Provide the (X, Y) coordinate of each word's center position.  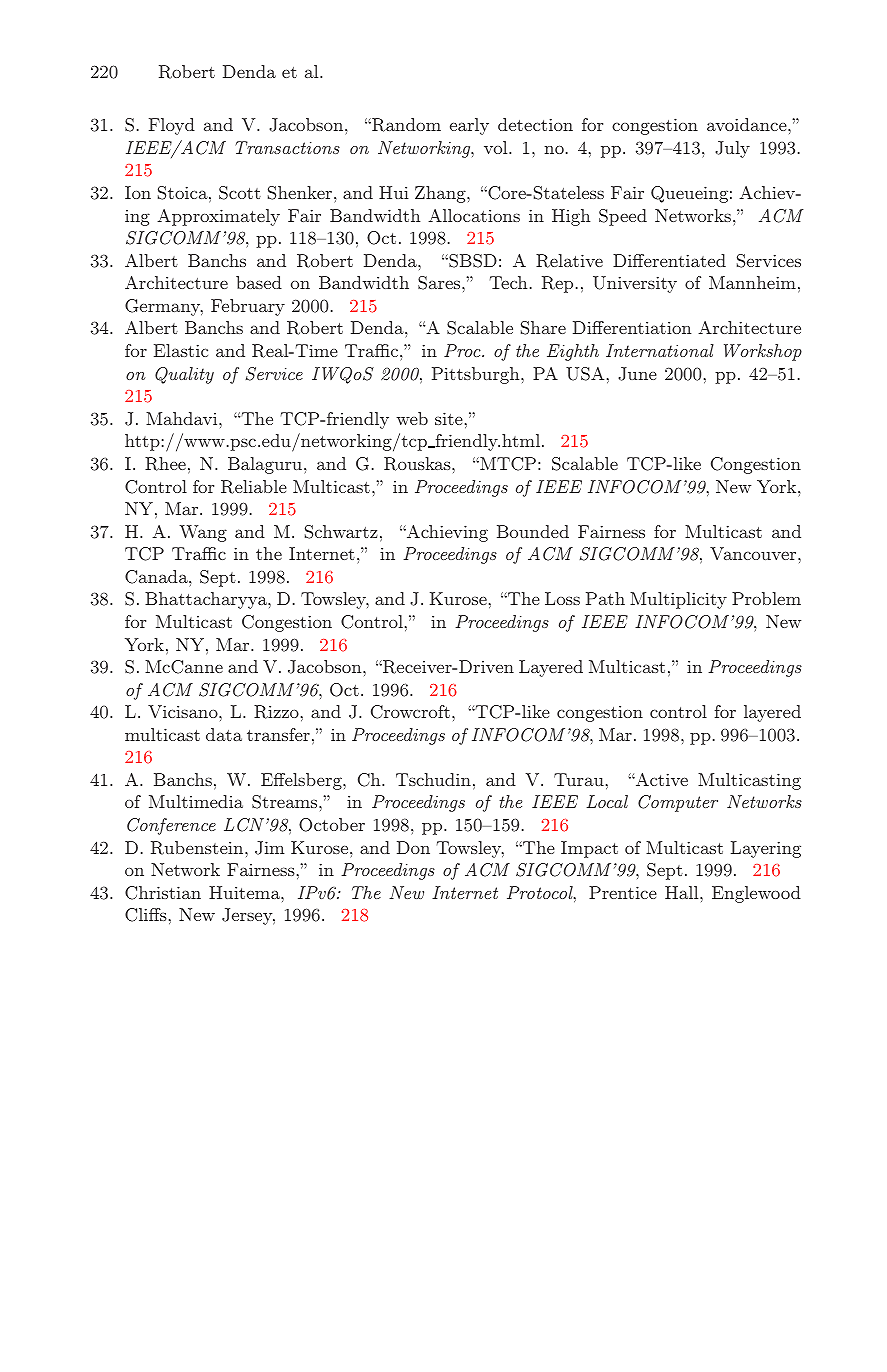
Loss (562, 598)
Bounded (533, 531)
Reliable (254, 487)
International (660, 350)
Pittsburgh (477, 375)
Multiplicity (678, 600)
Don (413, 847)
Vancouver (754, 553)
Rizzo (276, 712)
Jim (270, 848)
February (248, 307)
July (732, 149)
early (469, 126)
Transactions (287, 147)
